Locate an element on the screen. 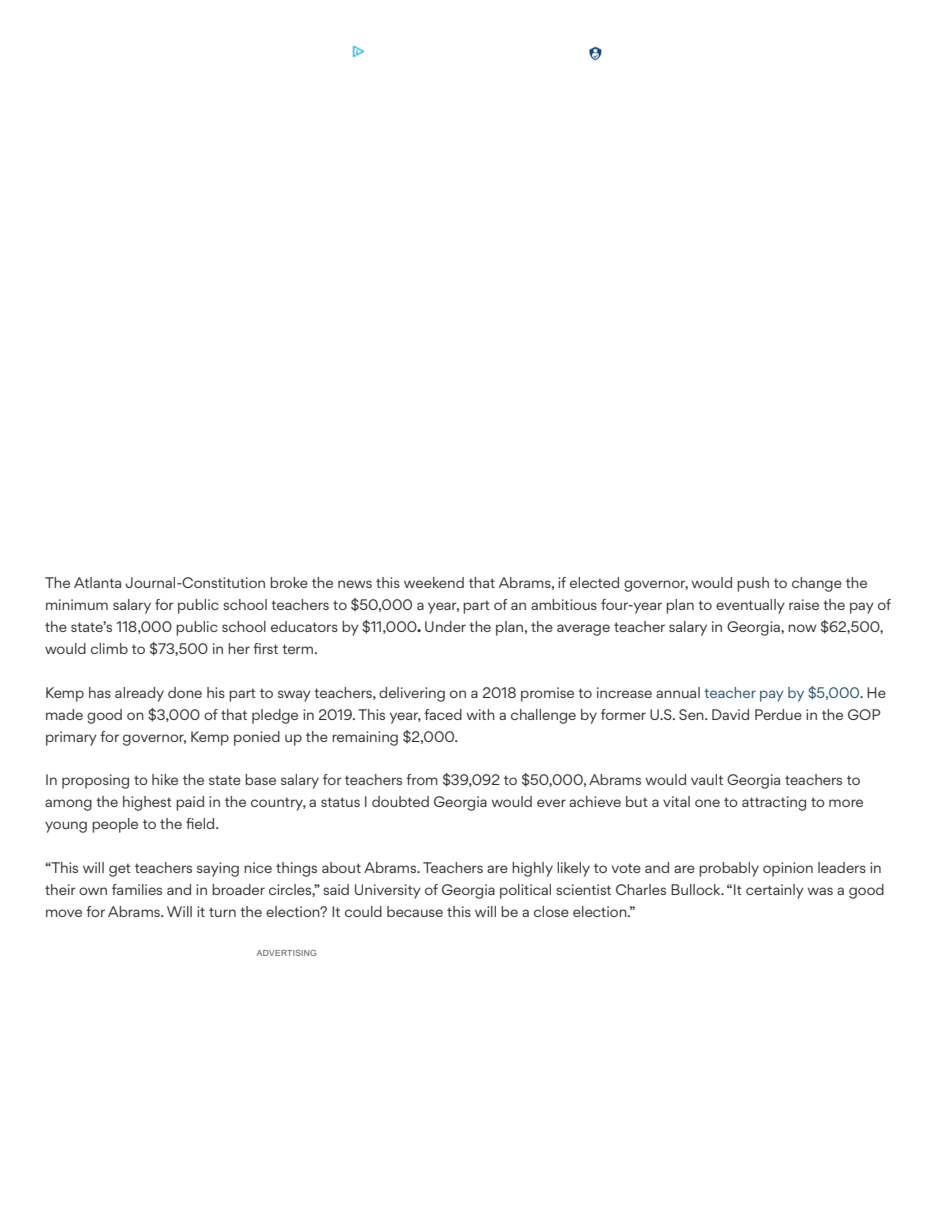 The height and width of the screenshot is (1232, 952). weekend is located at coordinates (434, 582).
